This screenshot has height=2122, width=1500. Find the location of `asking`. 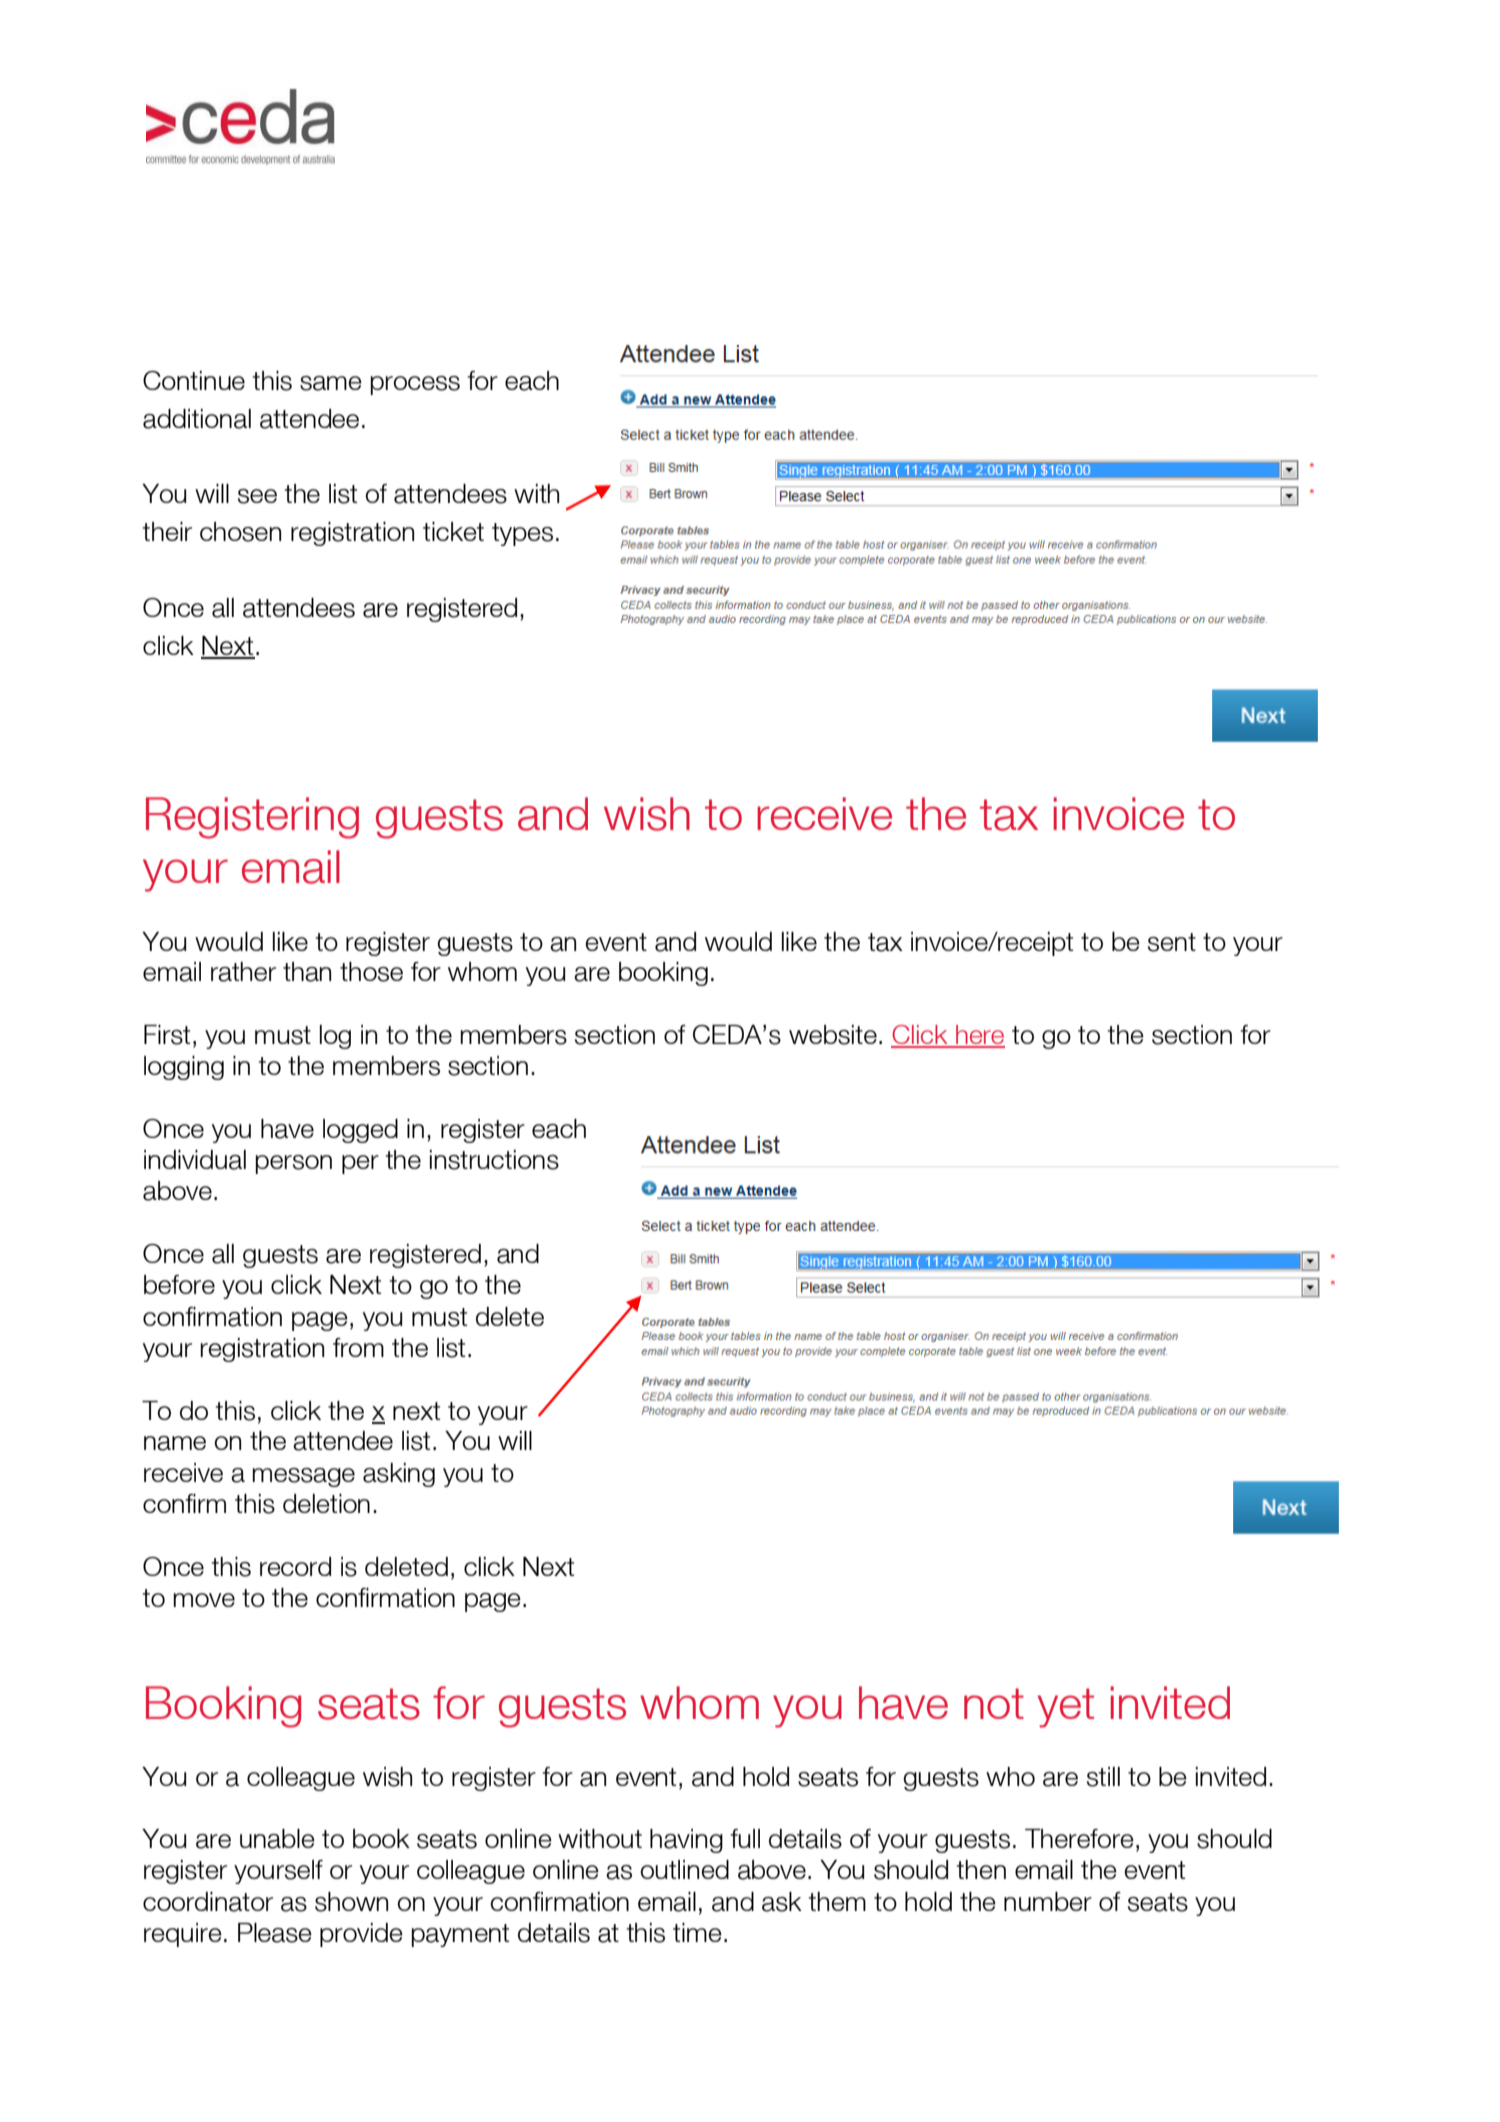

asking is located at coordinates (399, 1475).
